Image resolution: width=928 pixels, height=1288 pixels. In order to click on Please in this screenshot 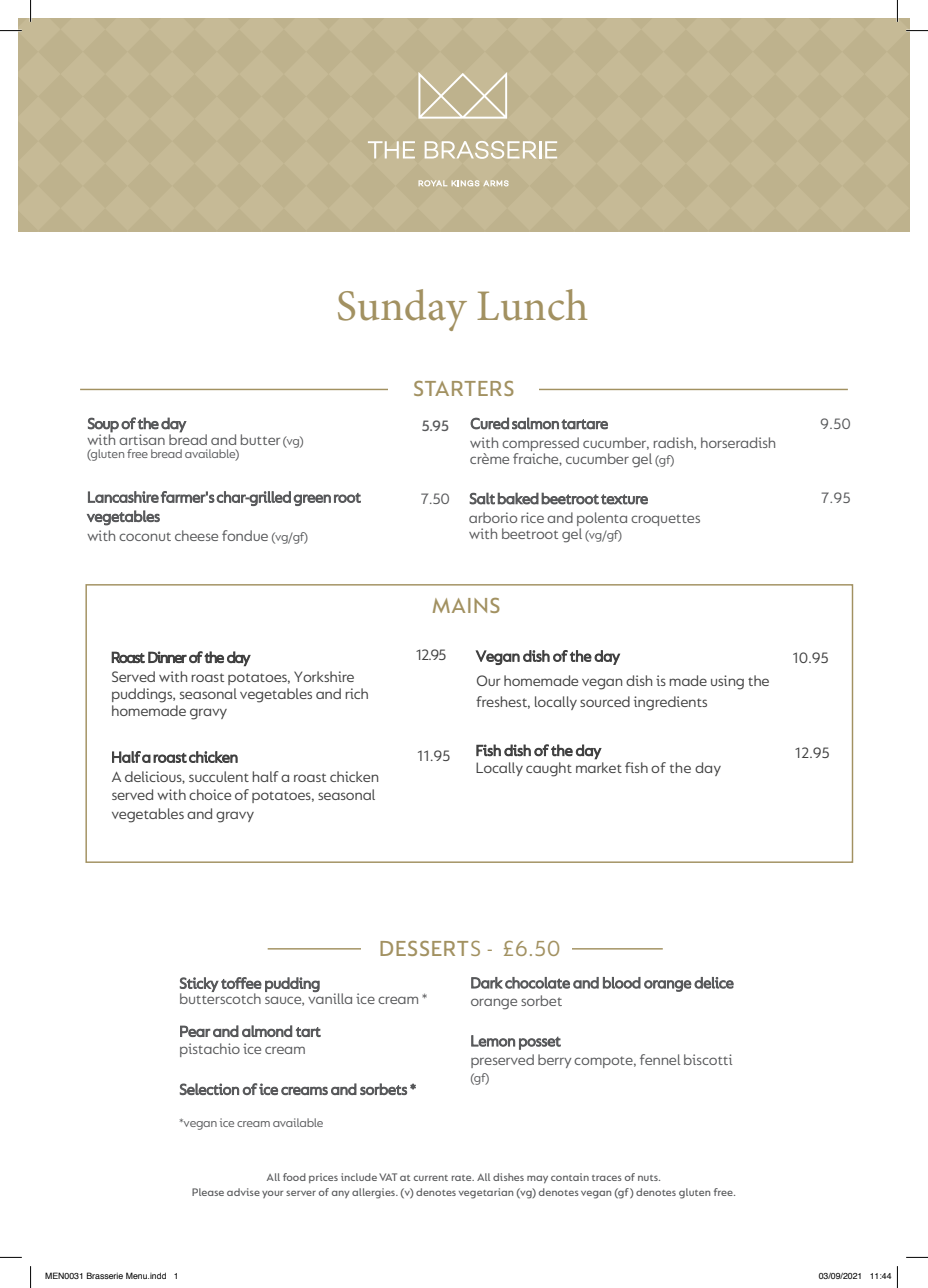, I will do `click(208, 1192)`.
